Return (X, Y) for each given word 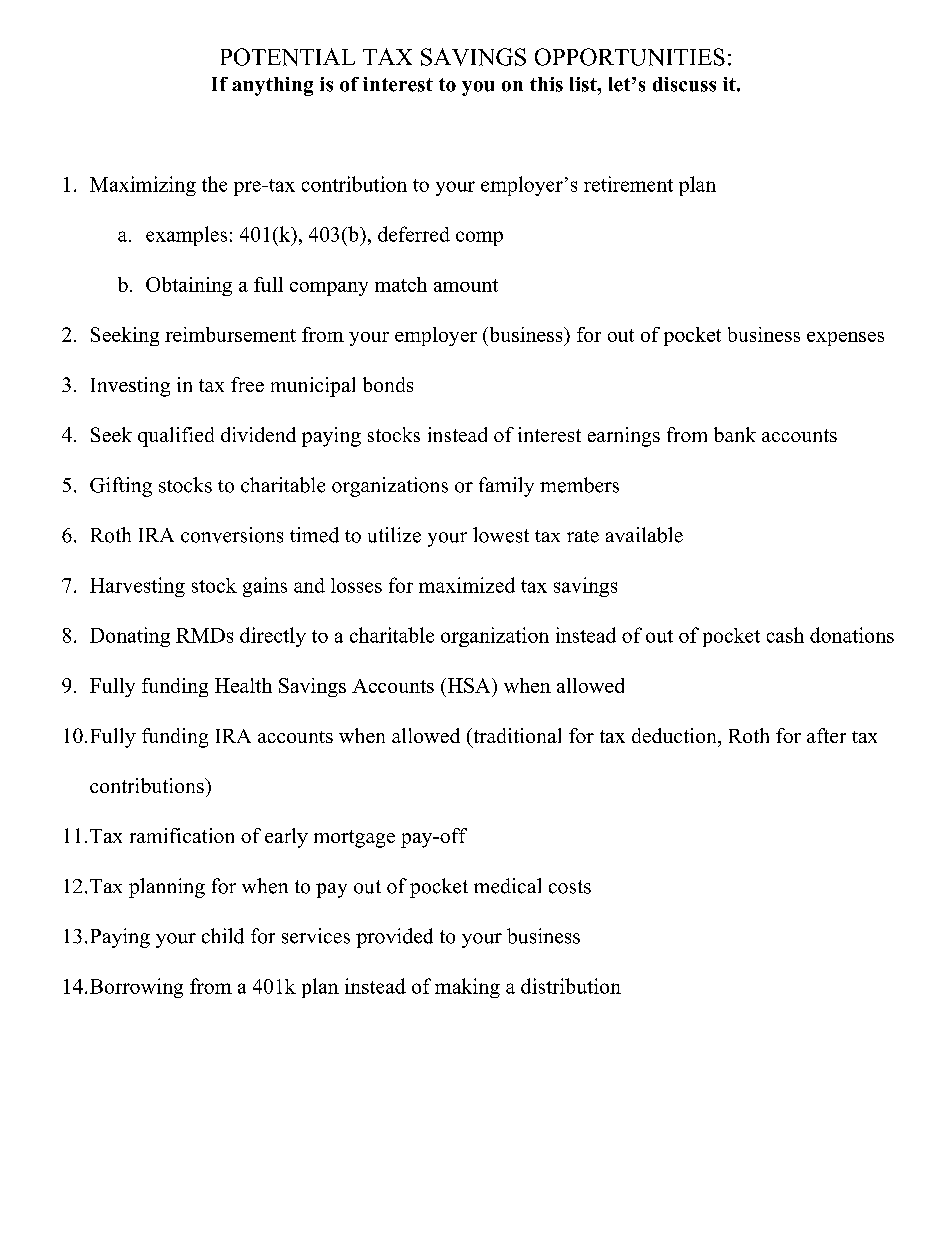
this (546, 84)
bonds (388, 384)
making (467, 988)
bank (735, 434)
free (247, 384)
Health (243, 685)
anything (272, 86)
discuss (684, 84)
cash (785, 635)
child (223, 936)
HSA (469, 685)
